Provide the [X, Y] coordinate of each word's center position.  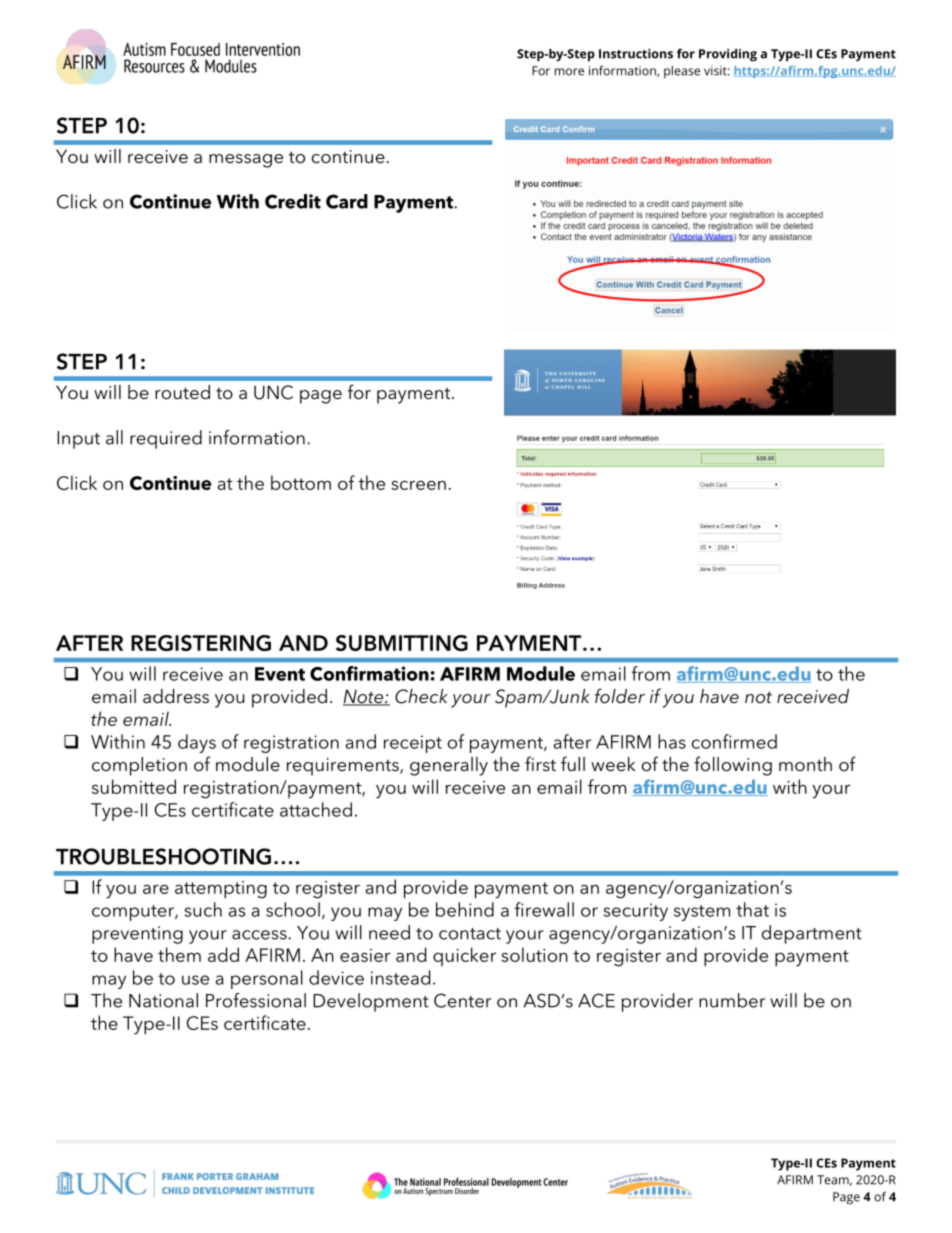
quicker [464, 956]
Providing [728, 55]
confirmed [734, 741]
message [246, 161]
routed [182, 392]
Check [421, 696]
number [732, 1000]
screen [418, 485]
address [176, 696]
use [195, 980]
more [569, 72]
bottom [301, 482]
